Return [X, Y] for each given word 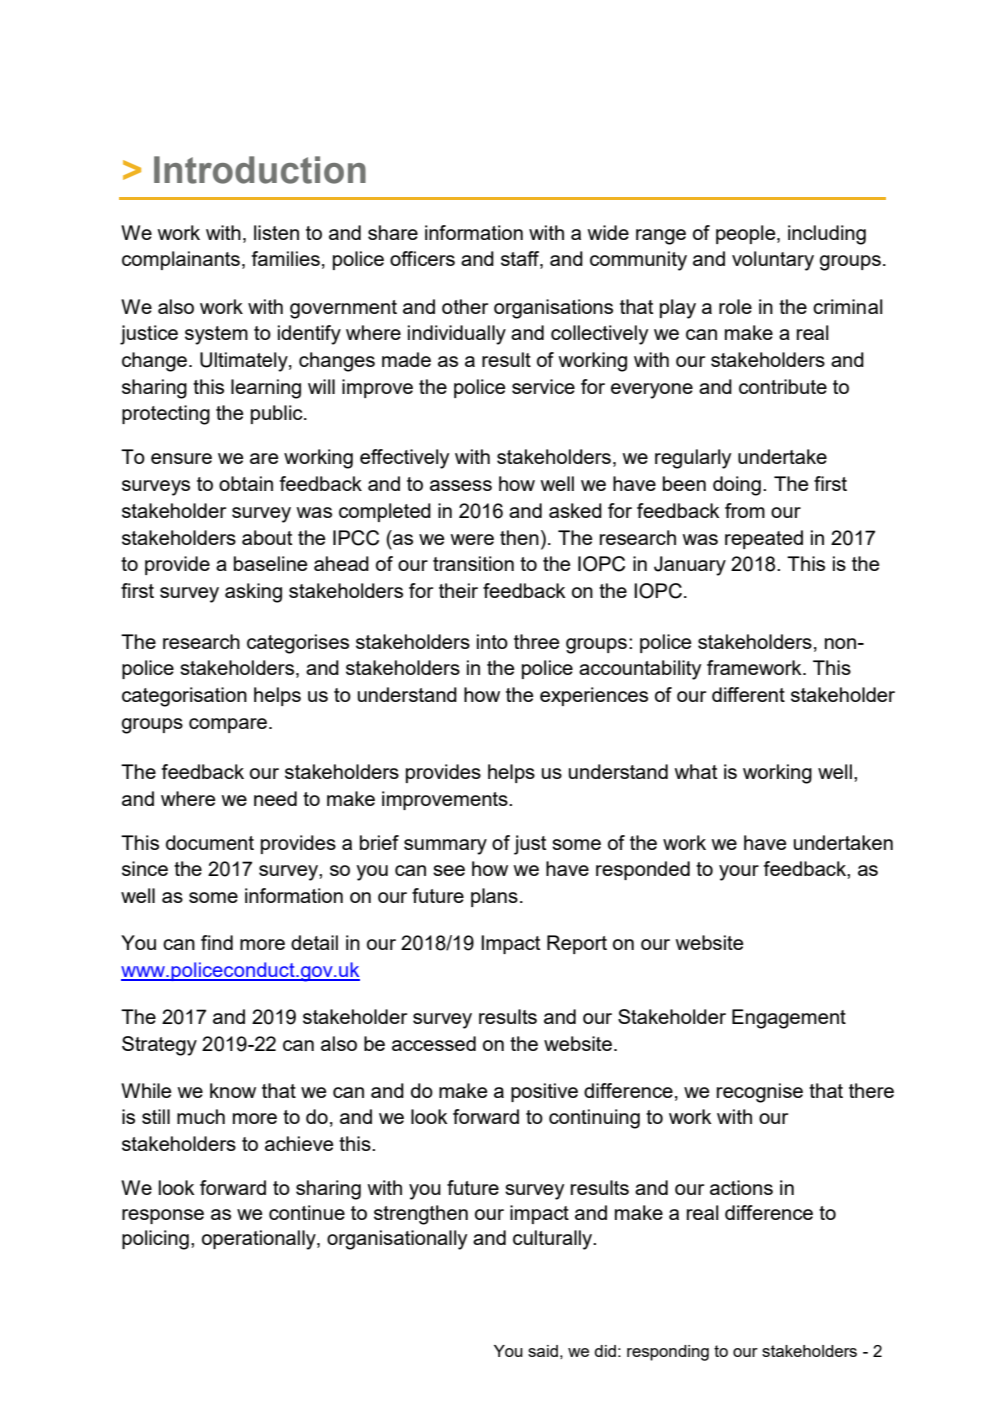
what [695, 771]
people [747, 234]
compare [229, 725]
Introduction [260, 170]
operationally [260, 1240]
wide [608, 232]
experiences [594, 696]
